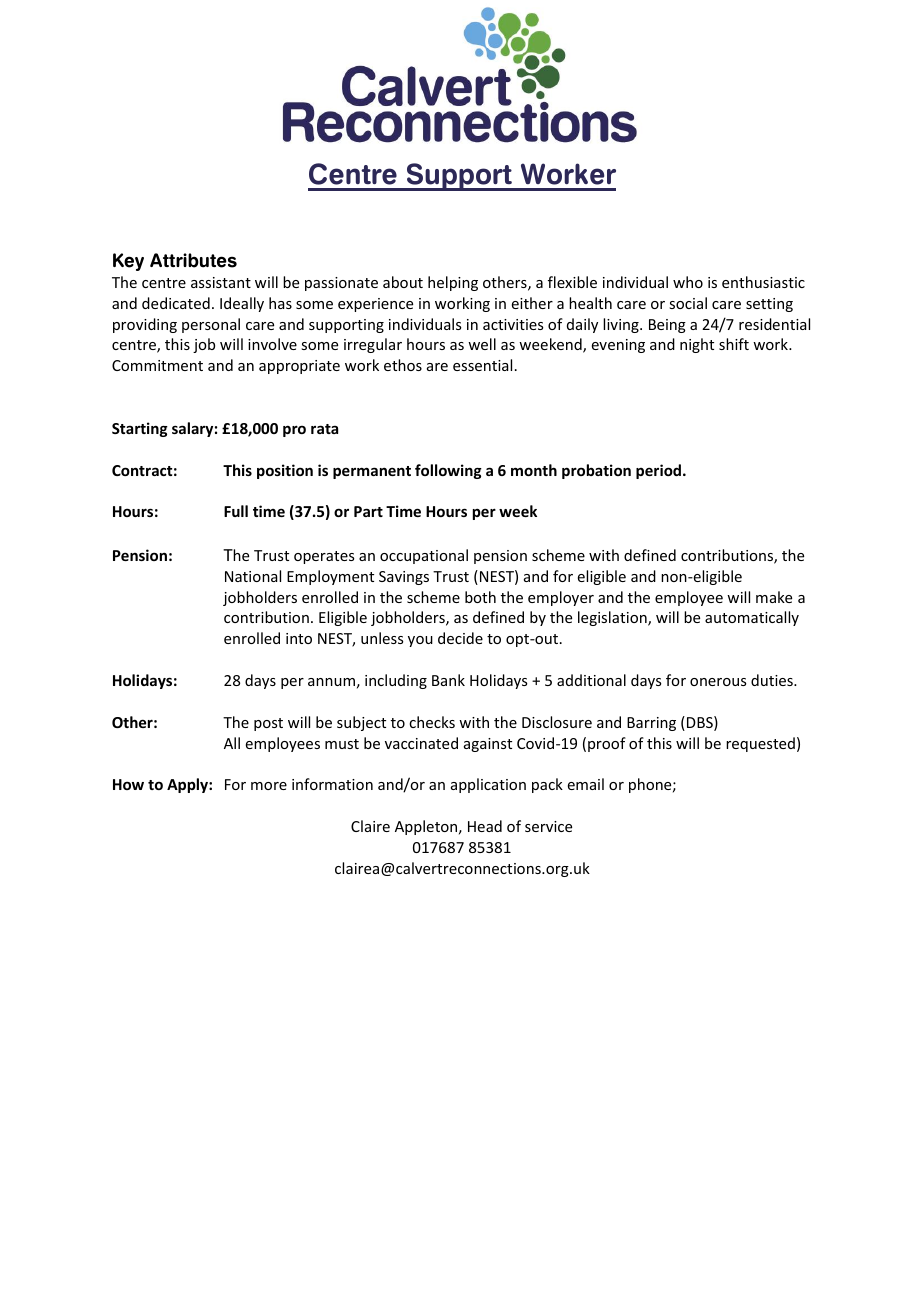 The width and height of the page is (924, 1308). Describe the element at coordinates (688, 282) in the page. I see `who` at that location.
